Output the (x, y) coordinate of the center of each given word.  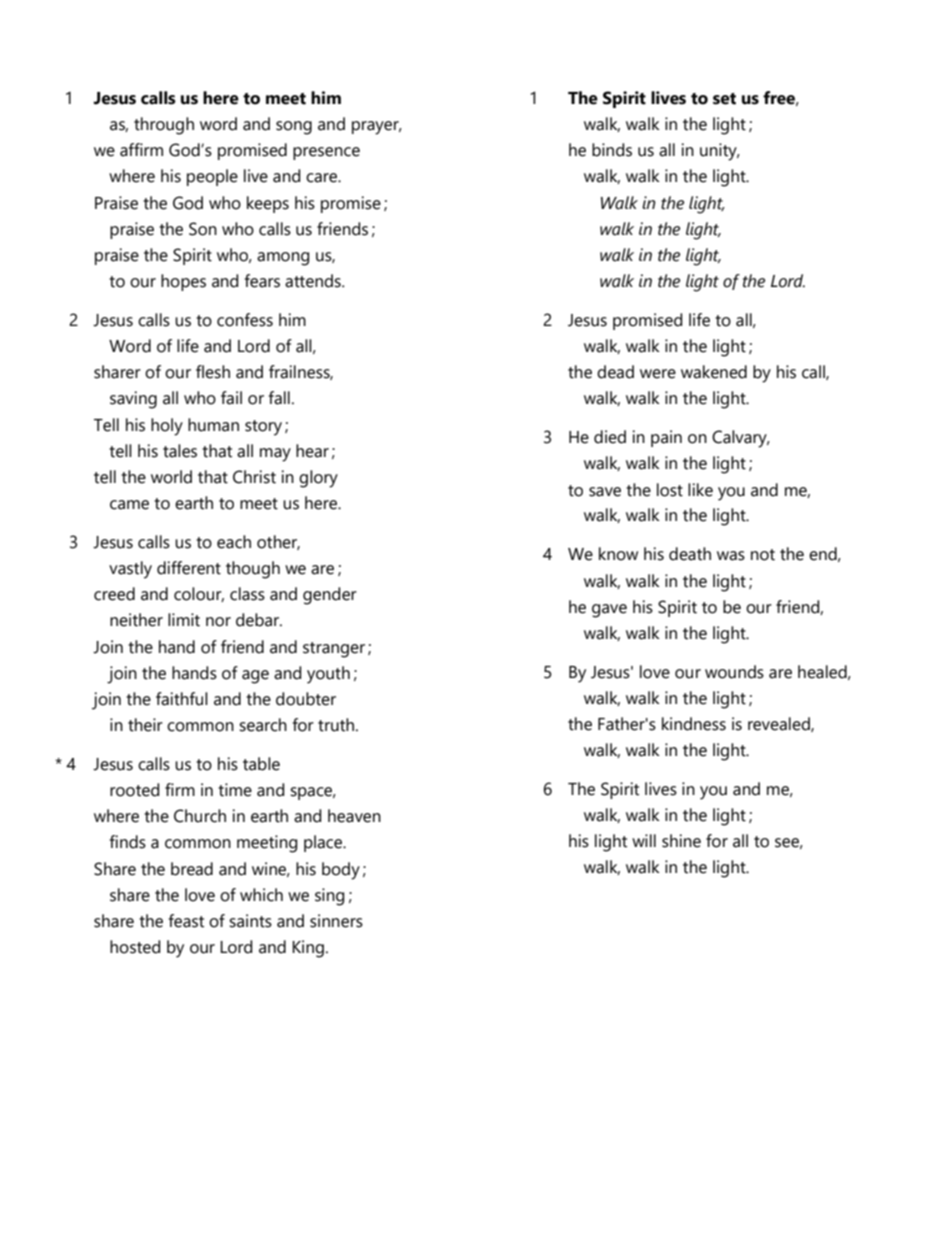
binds (612, 150)
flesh (213, 372)
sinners (336, 921)
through (164, 126)
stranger (334, 650)
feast (186, 921)
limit (184, 620)
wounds (734, 672)
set (724, 99)
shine (681, 841)
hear (312, 451)
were (658, 374)
